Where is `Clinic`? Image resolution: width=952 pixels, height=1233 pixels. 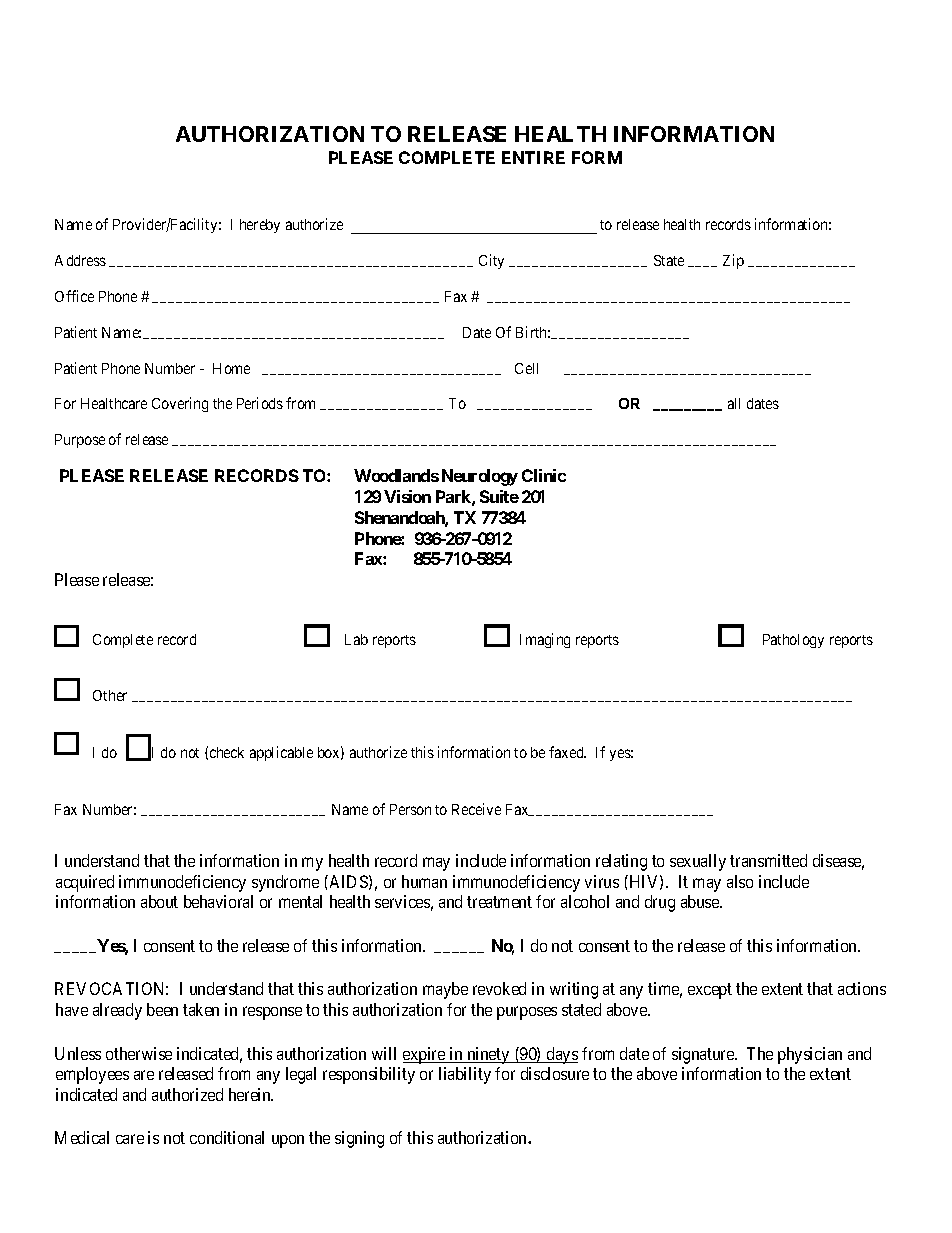
Clinic is located at coordinates (544, 475).
